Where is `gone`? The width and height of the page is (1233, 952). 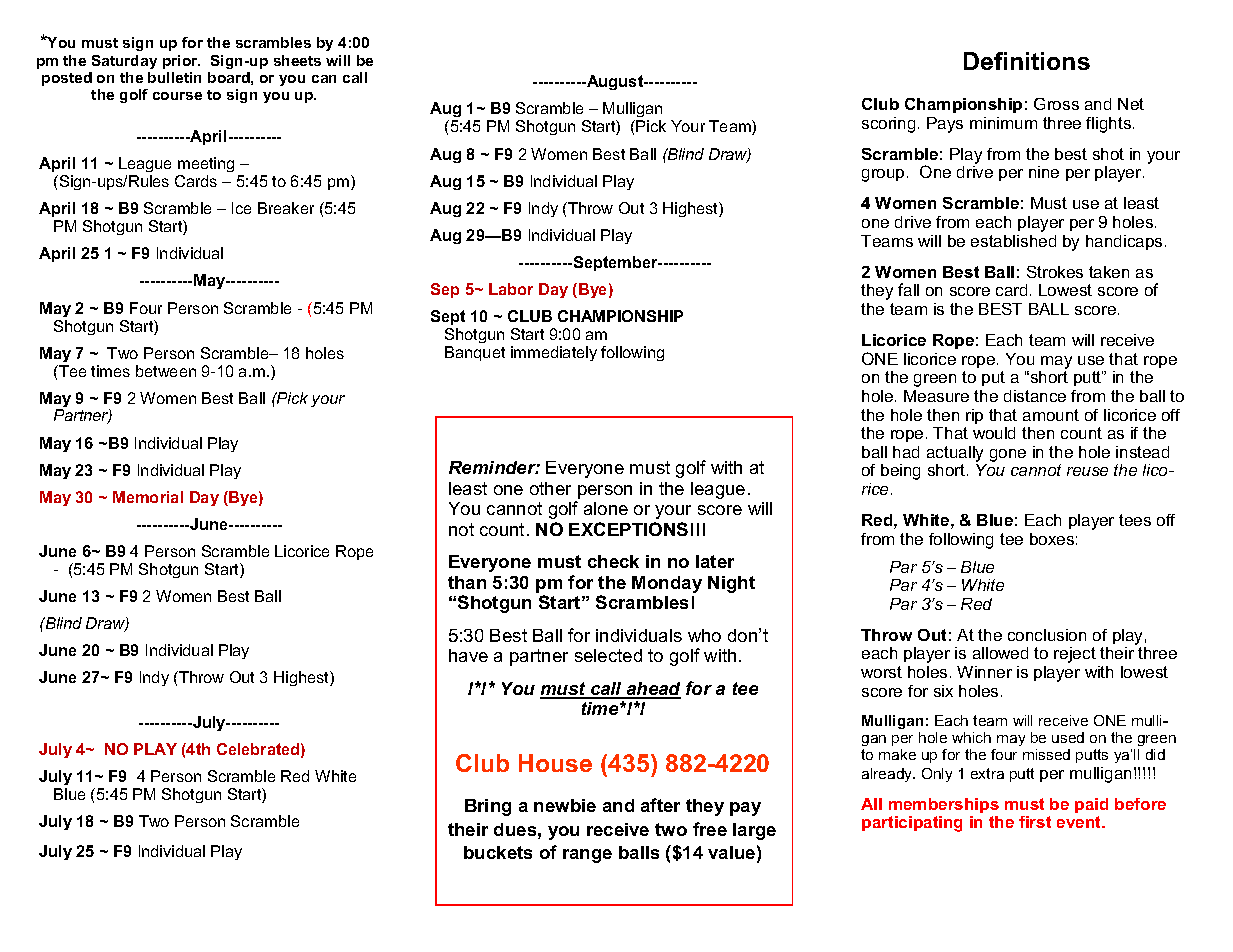
gone is located at coordinates (1008, 455).
